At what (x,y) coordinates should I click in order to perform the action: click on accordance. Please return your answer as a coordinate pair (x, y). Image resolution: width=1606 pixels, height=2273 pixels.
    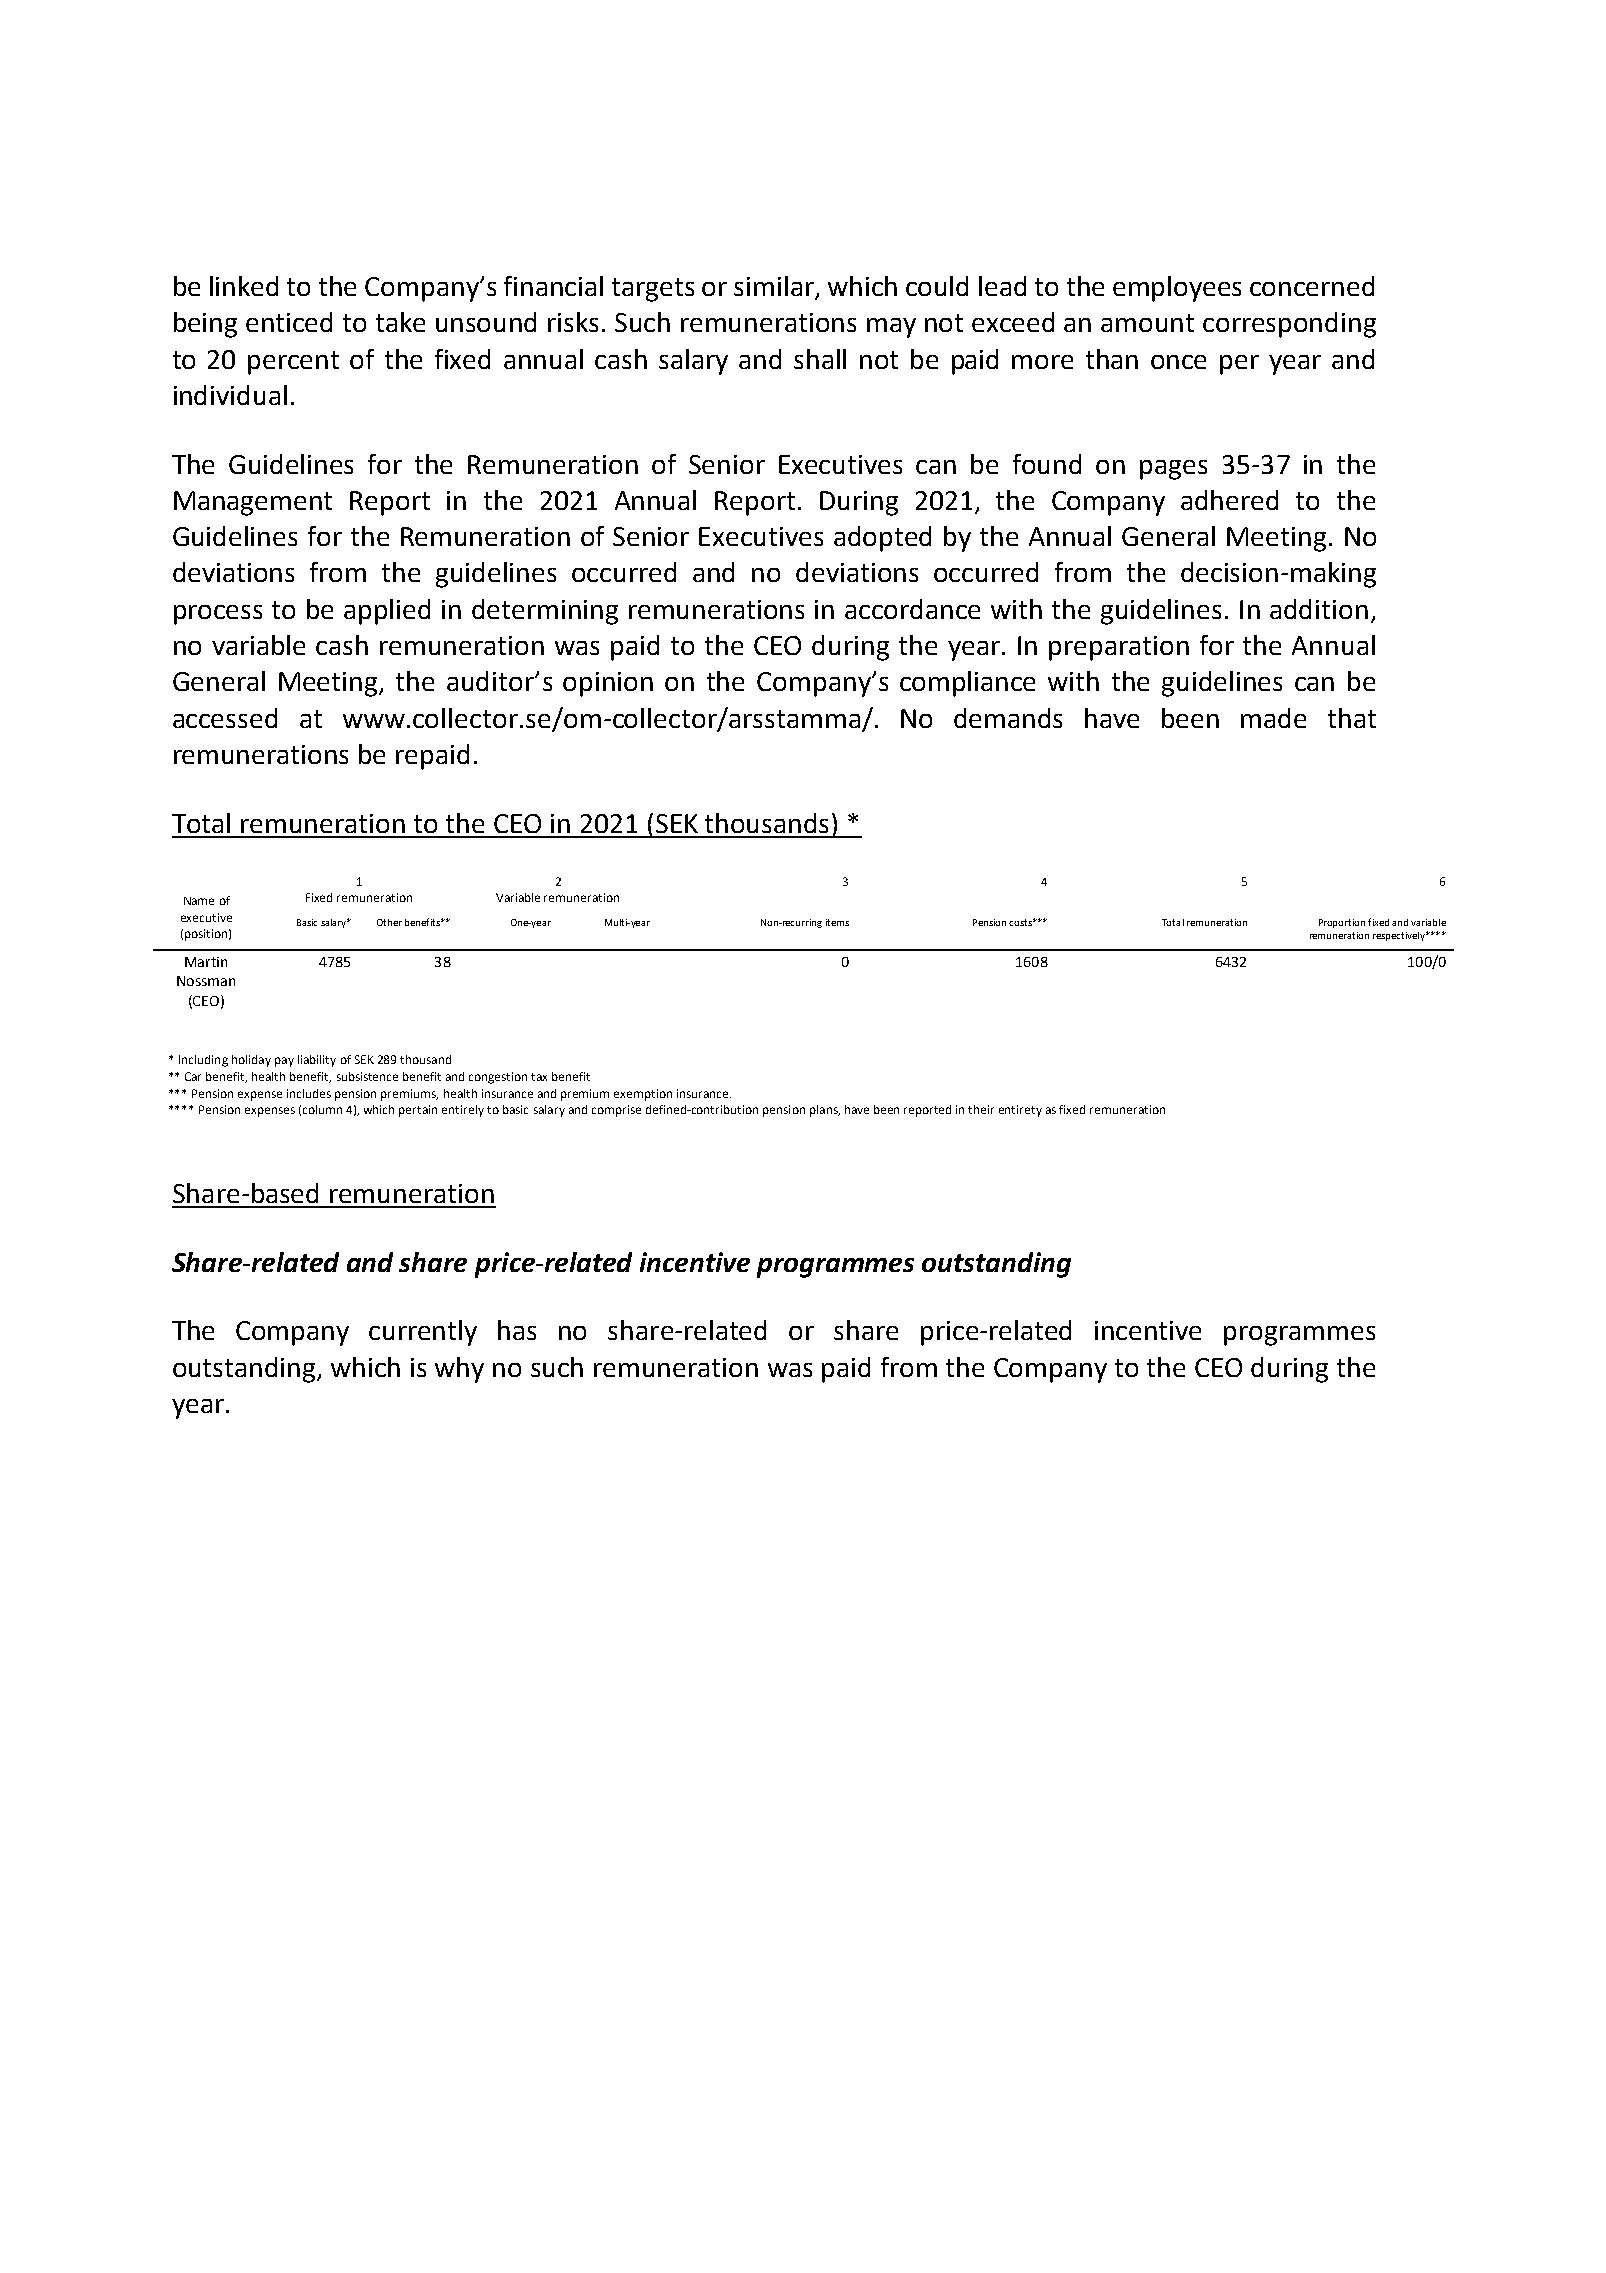
    Looking at the image, I should click on (912, 609).
